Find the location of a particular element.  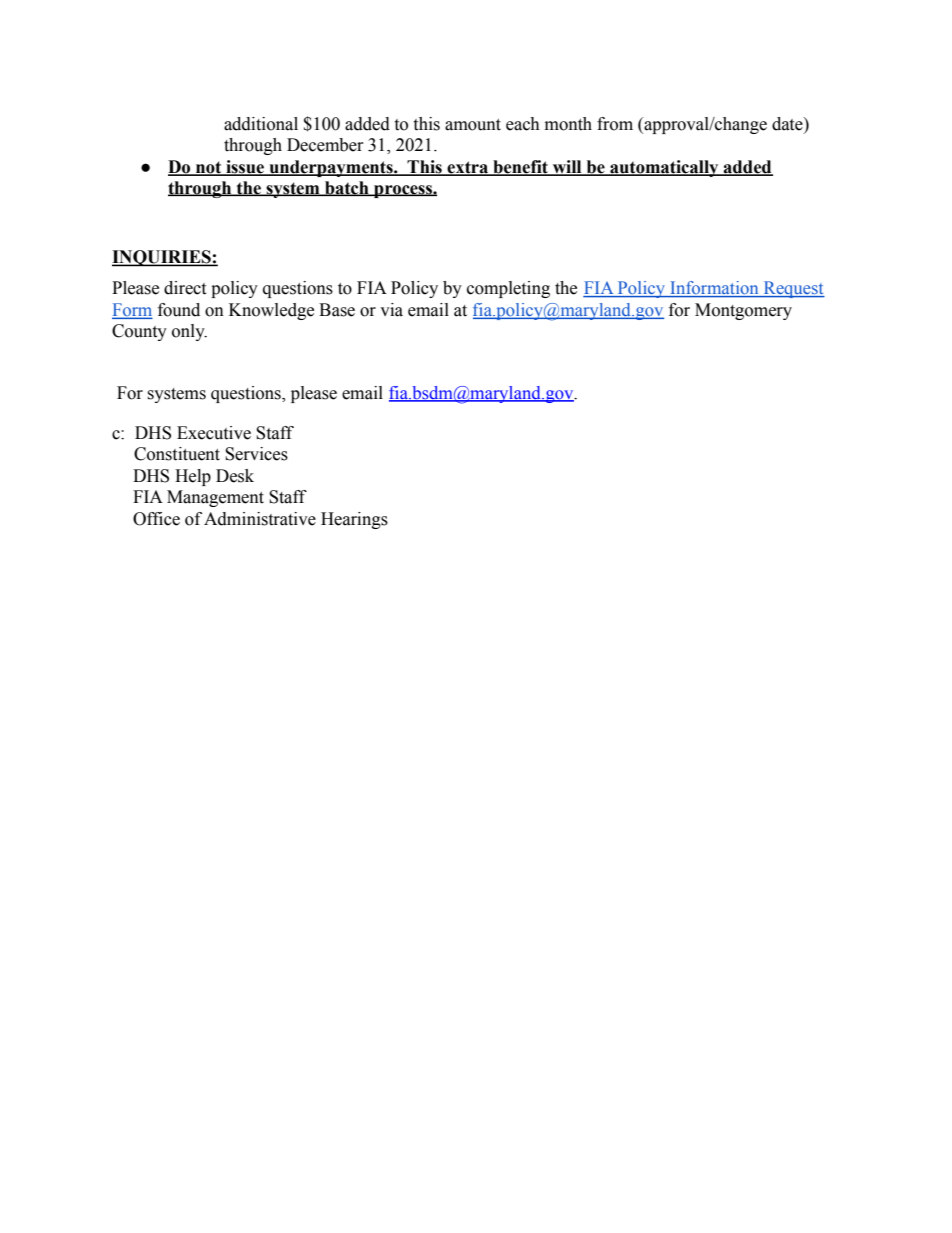

Management is located at coordinates (215, 498).
